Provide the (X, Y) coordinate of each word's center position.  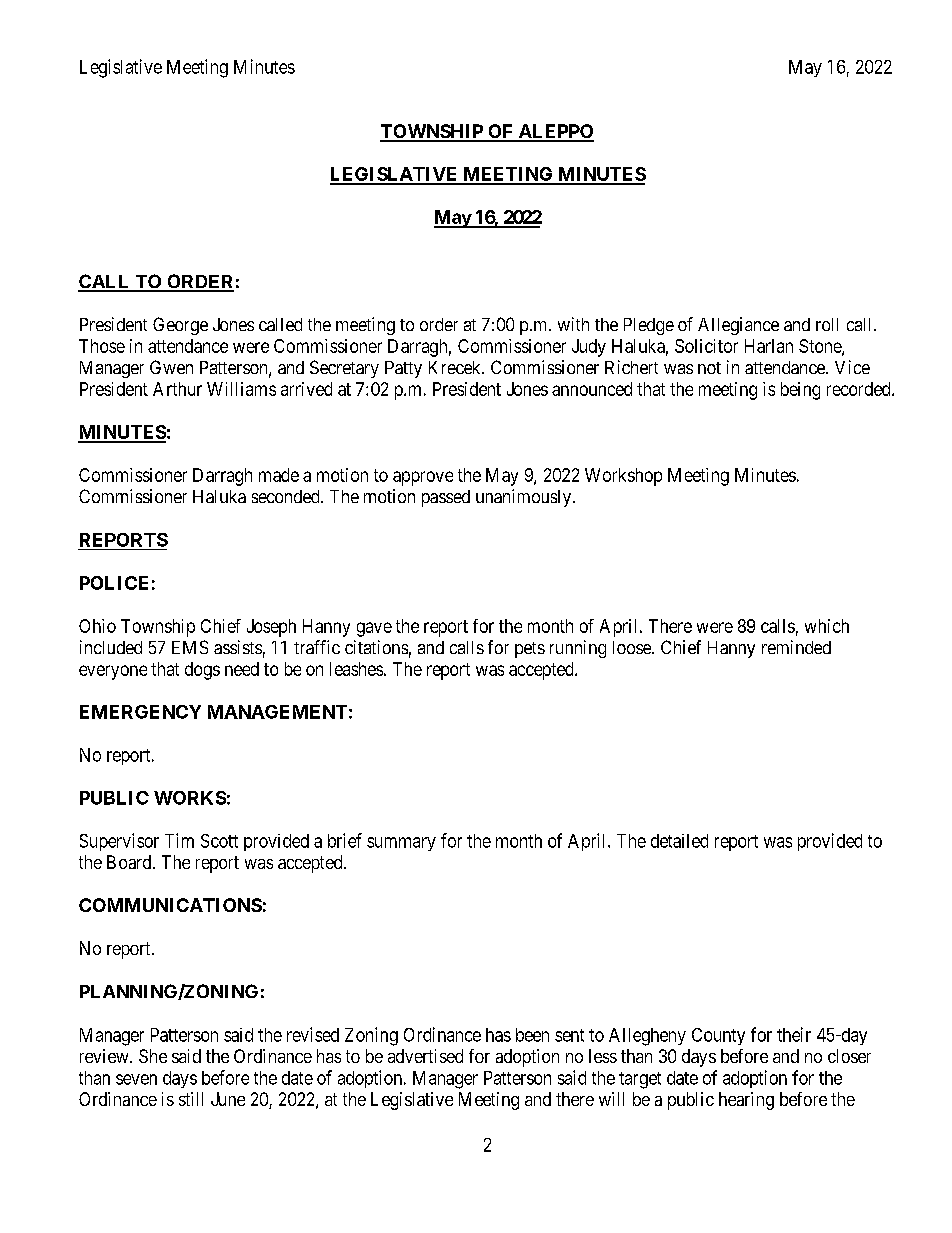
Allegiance (738, 326)
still (191, 1099)
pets (530, 650)
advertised (425, 1056)
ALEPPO (555, 132)
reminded (796, 647)
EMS (190, 647)
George (180, 326)
